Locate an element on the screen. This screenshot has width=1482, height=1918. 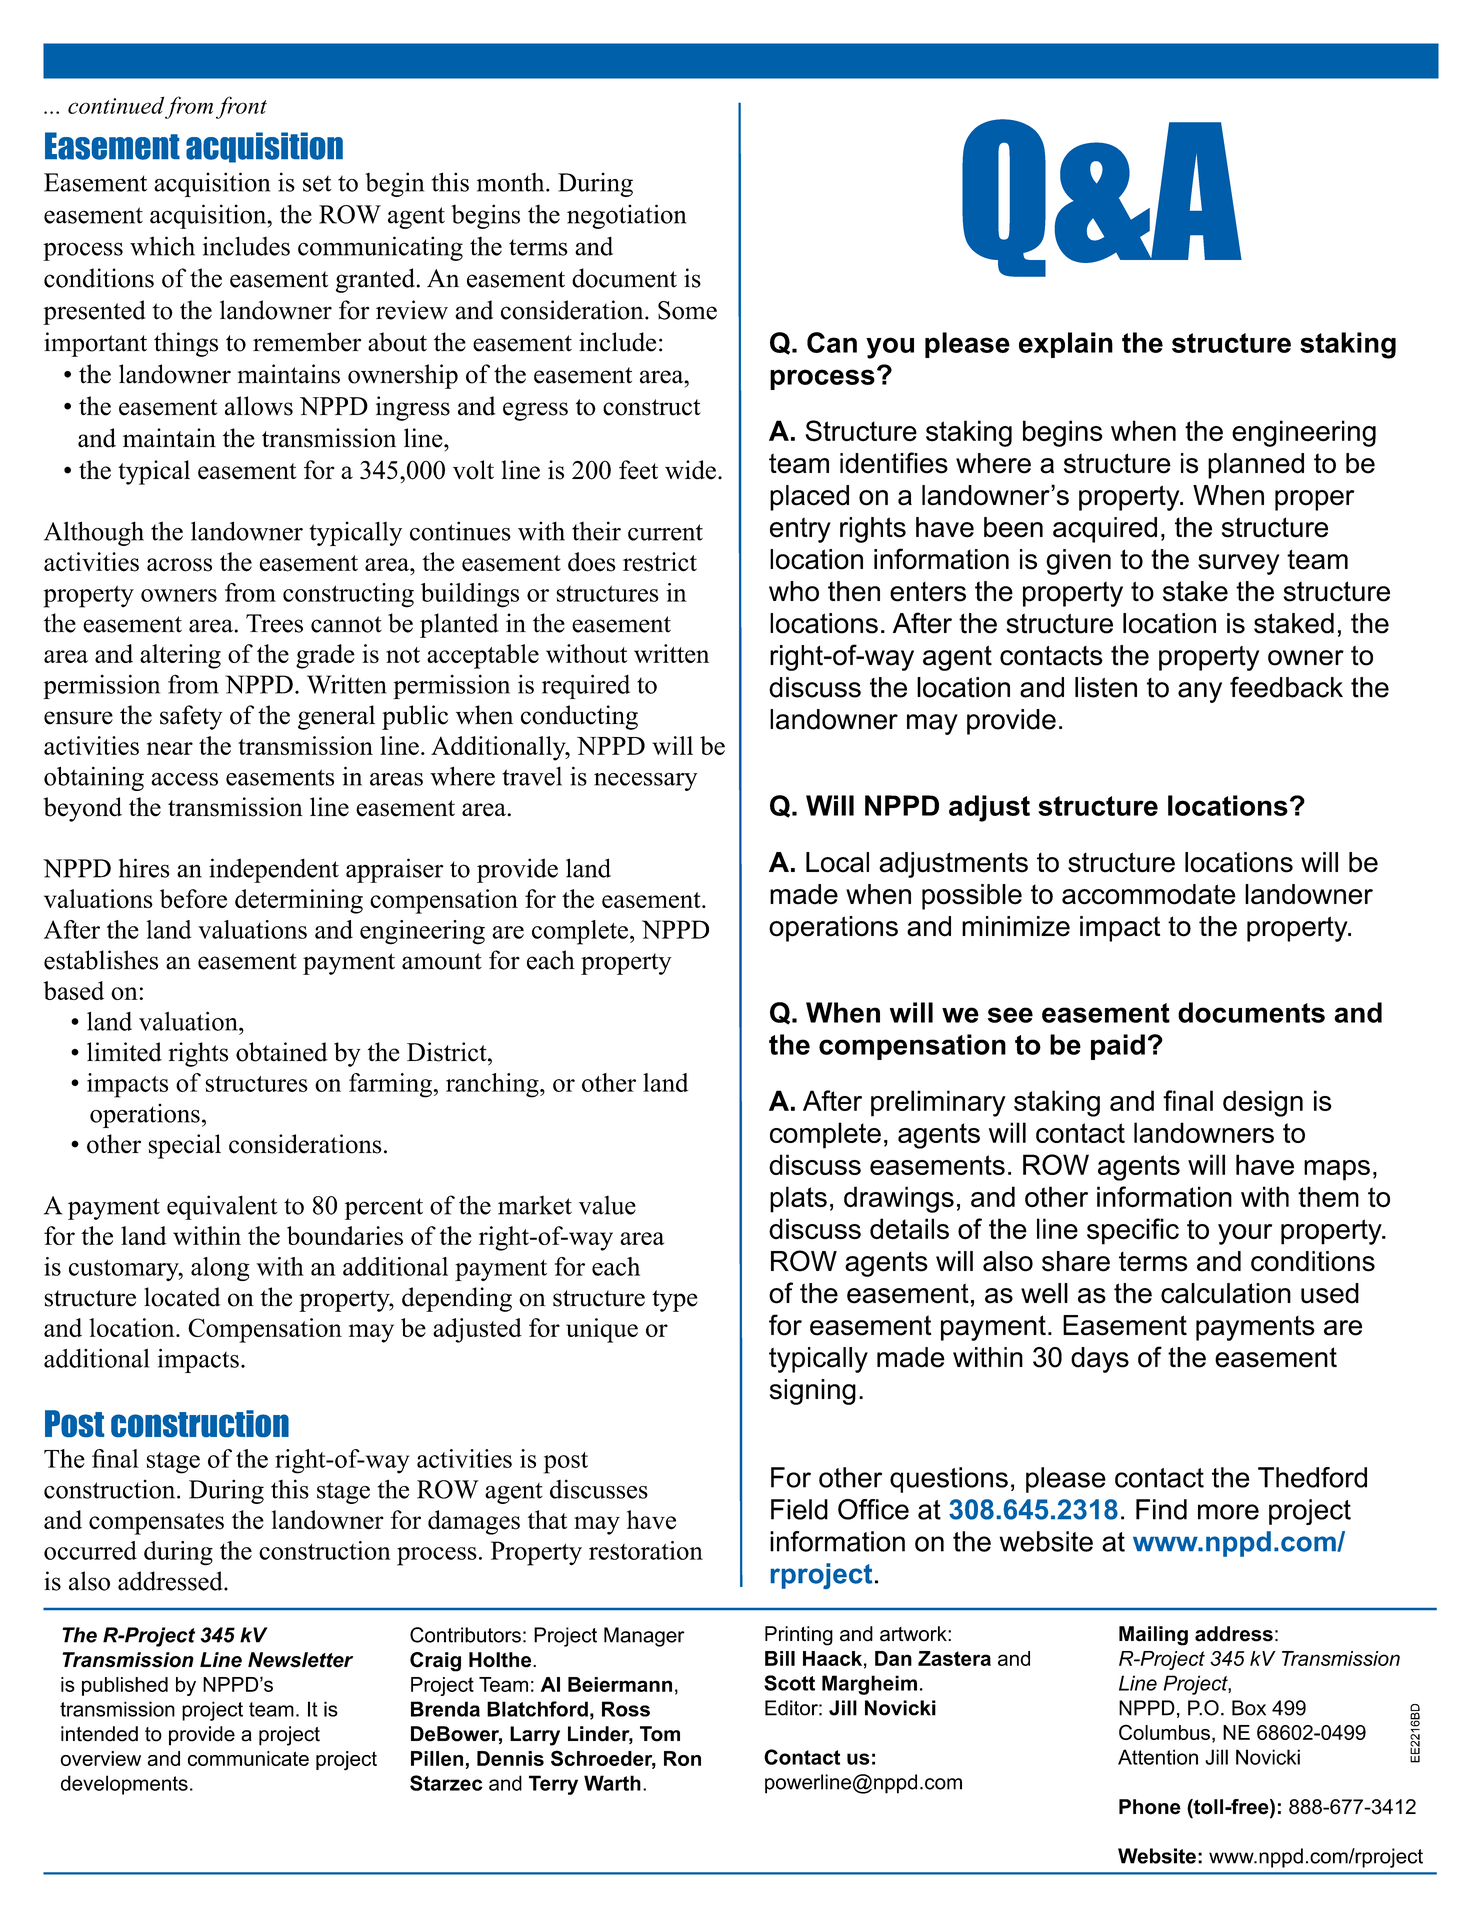
Attention is located at coordinates (1158, 1757).
